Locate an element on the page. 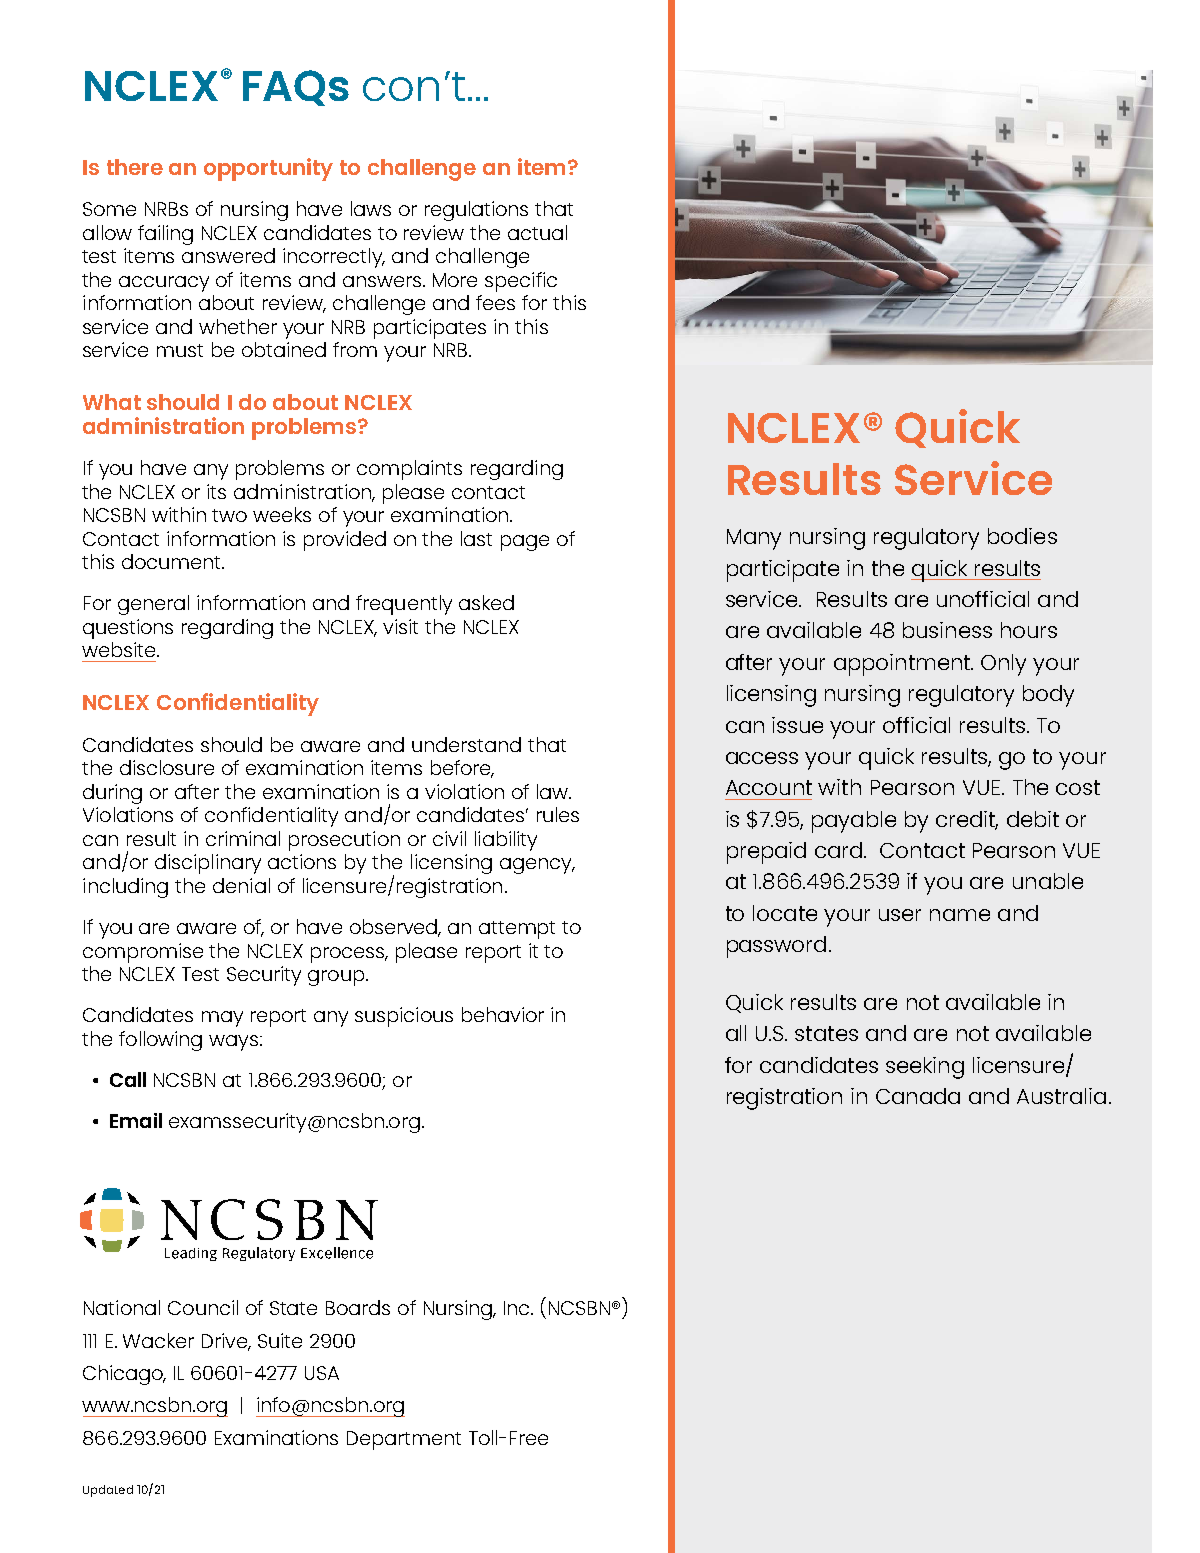 The height and width of the image is (1553, 1200). opportunity is located at coordinates (268, 169).
